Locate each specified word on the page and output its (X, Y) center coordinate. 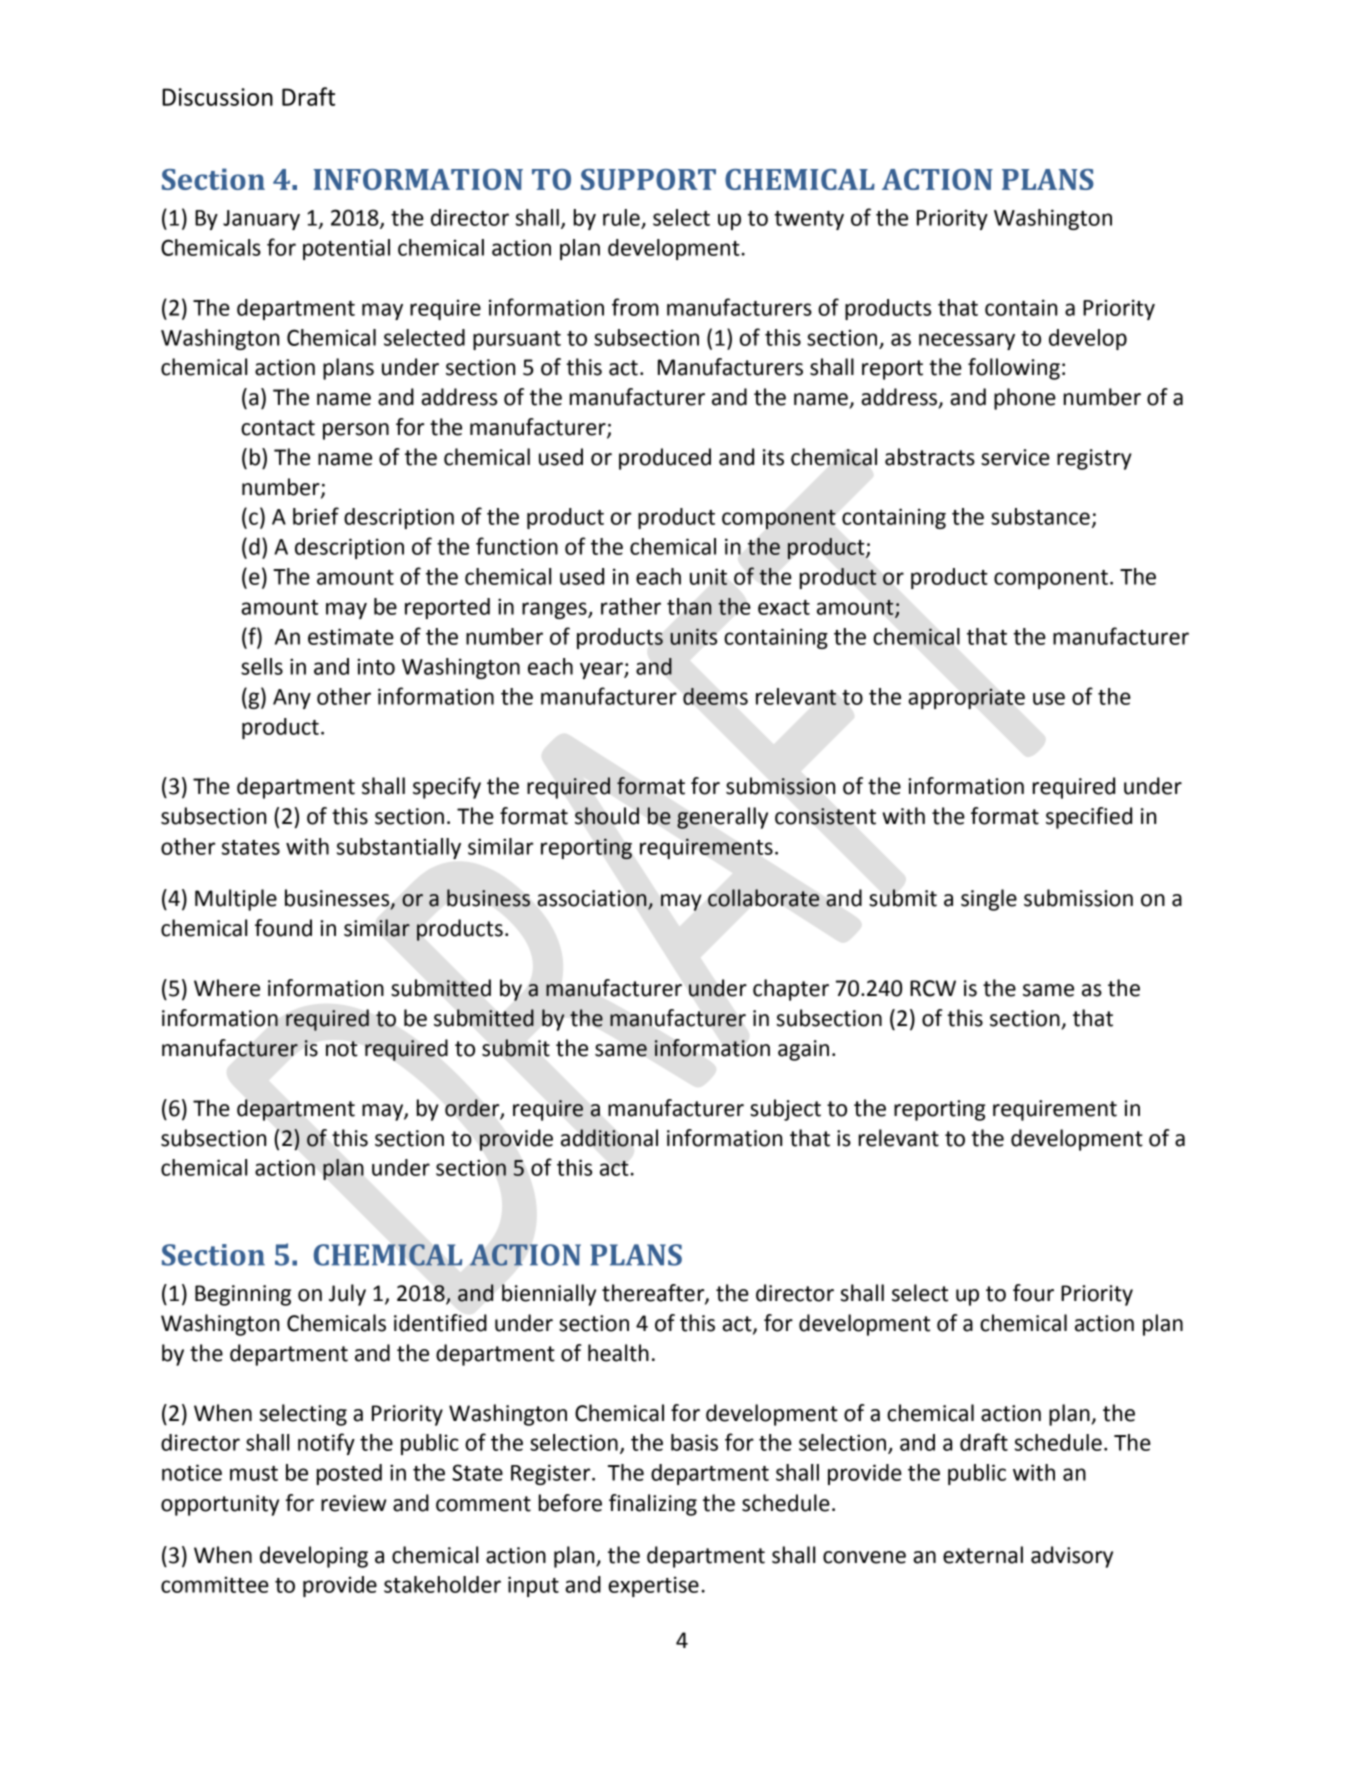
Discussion (217, 97)
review (353, 1503)
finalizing (653, 1505)
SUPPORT (648, 179)
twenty (809, 220)
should (607, 816)
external (983, 1555)
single (989, 900)
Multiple (236, 900)
